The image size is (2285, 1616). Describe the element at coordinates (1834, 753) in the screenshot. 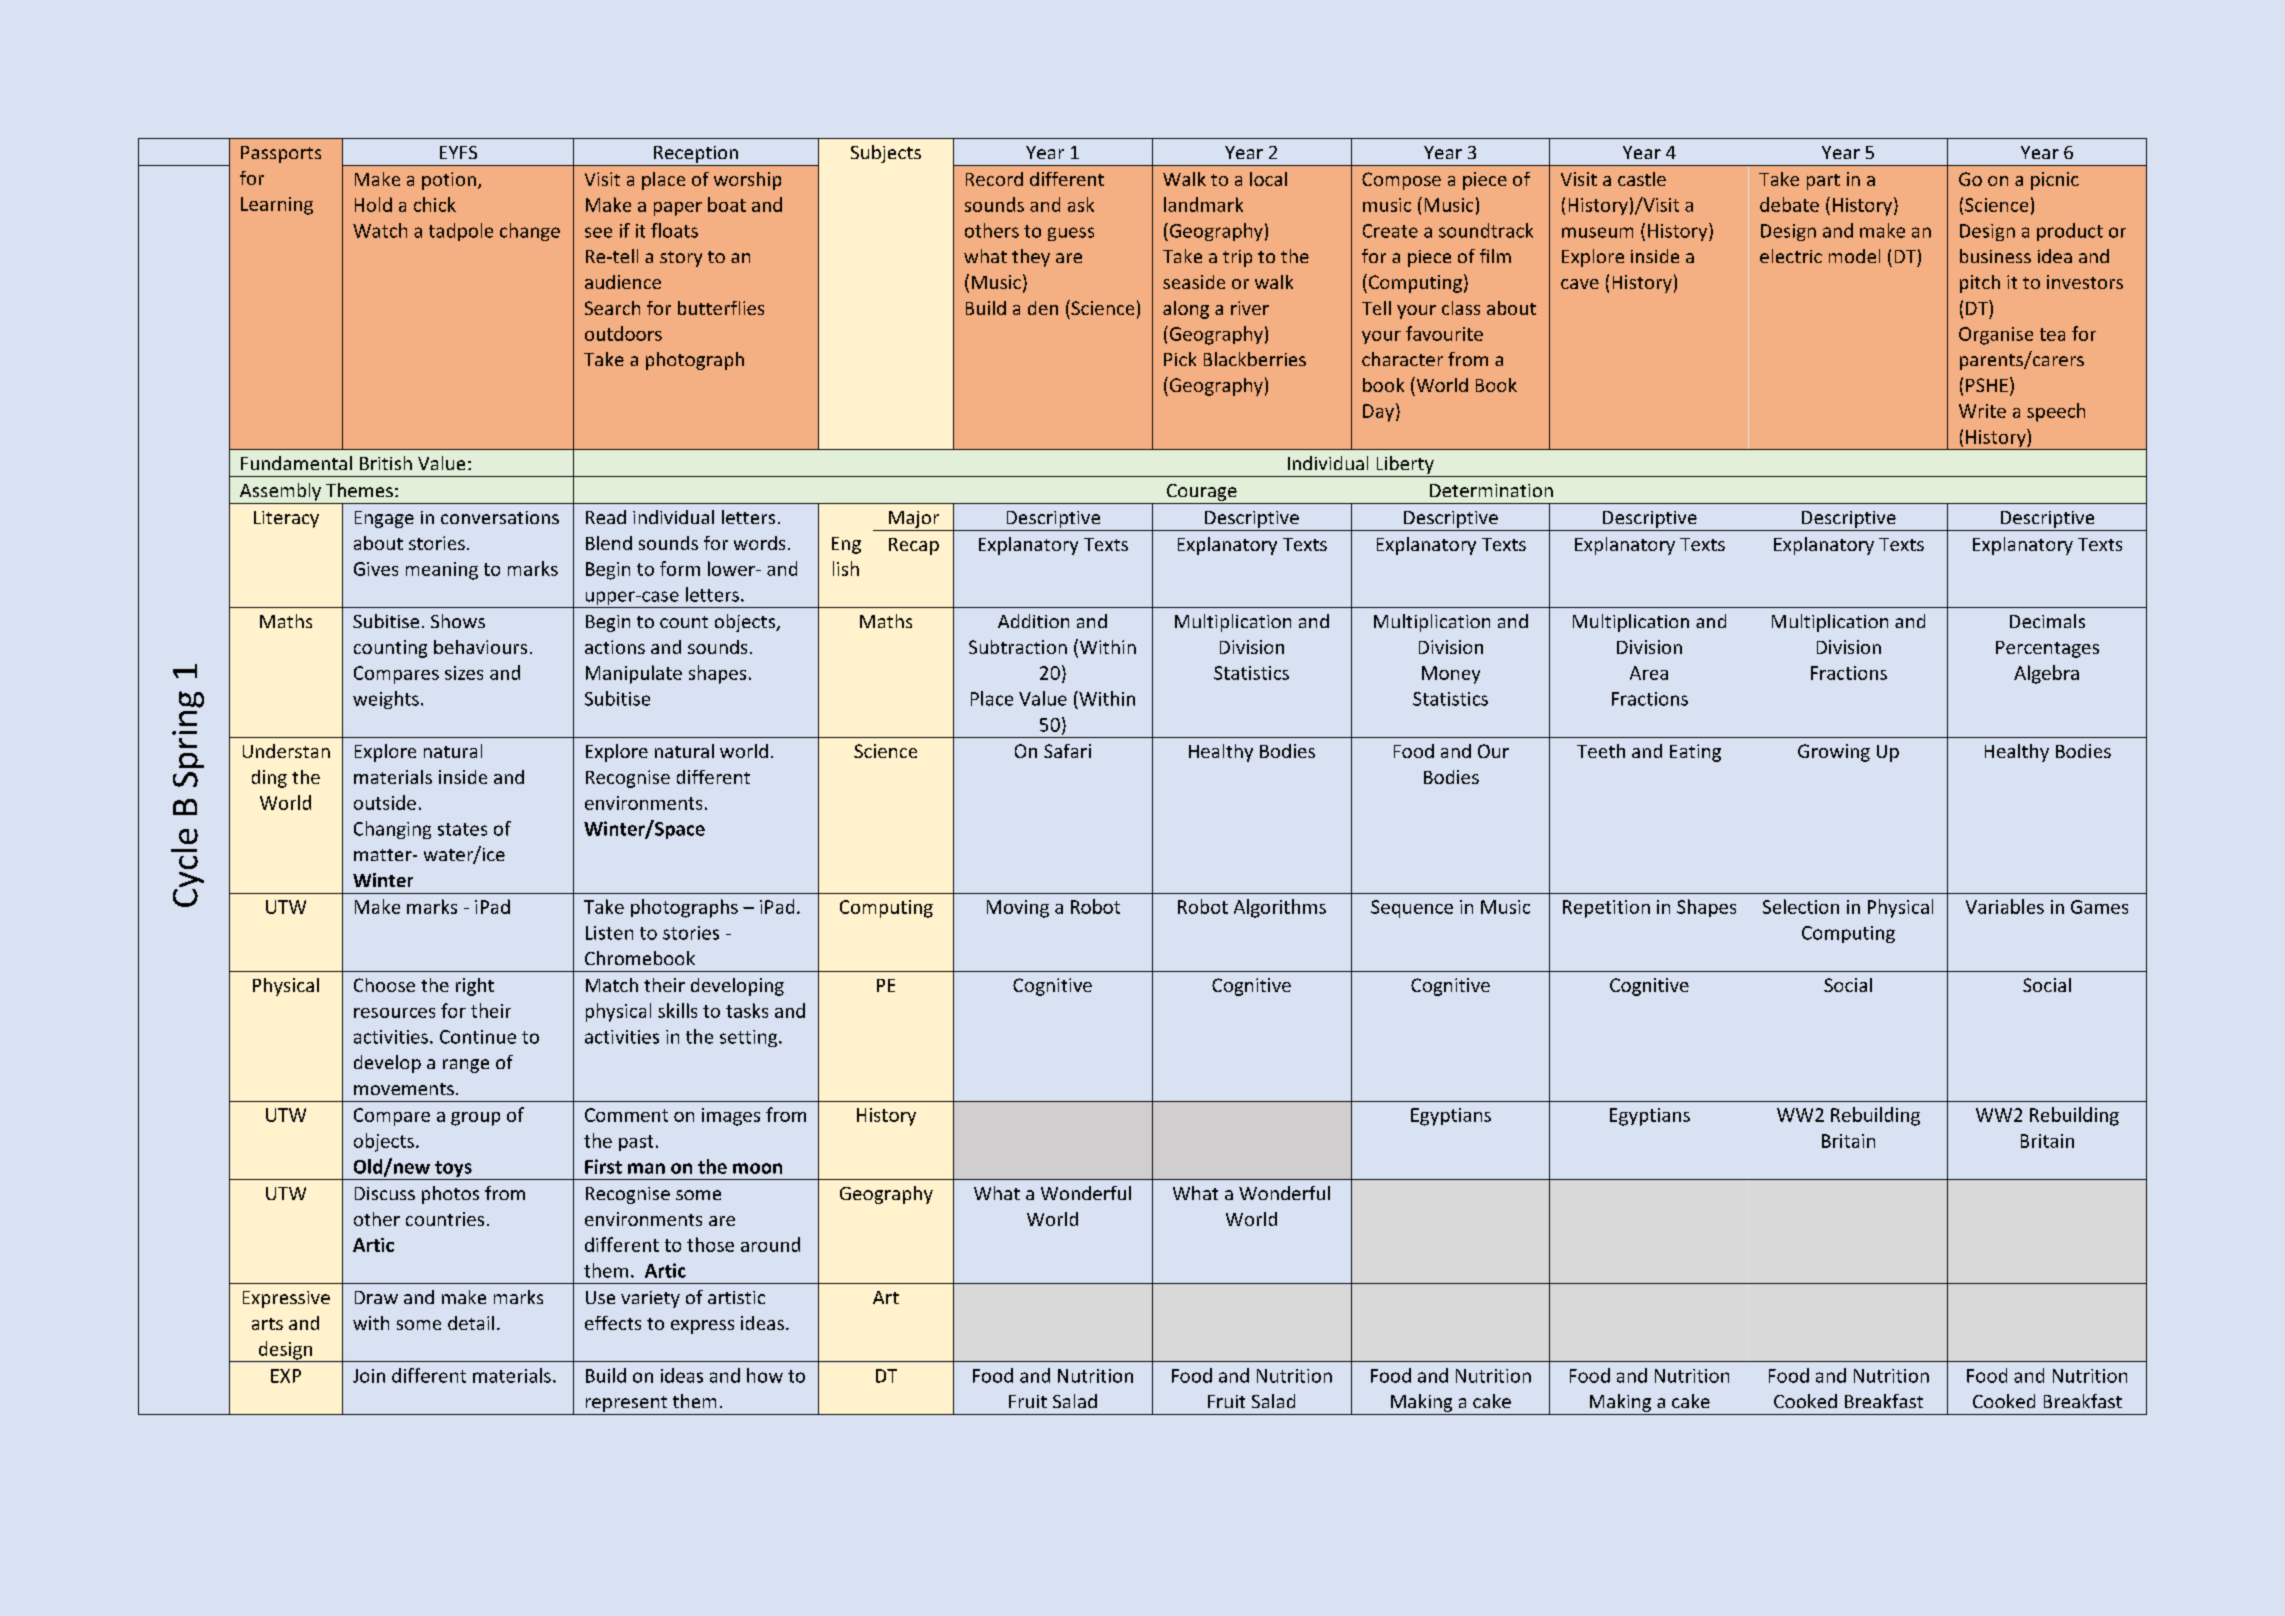

I see `Growing` at that location.
